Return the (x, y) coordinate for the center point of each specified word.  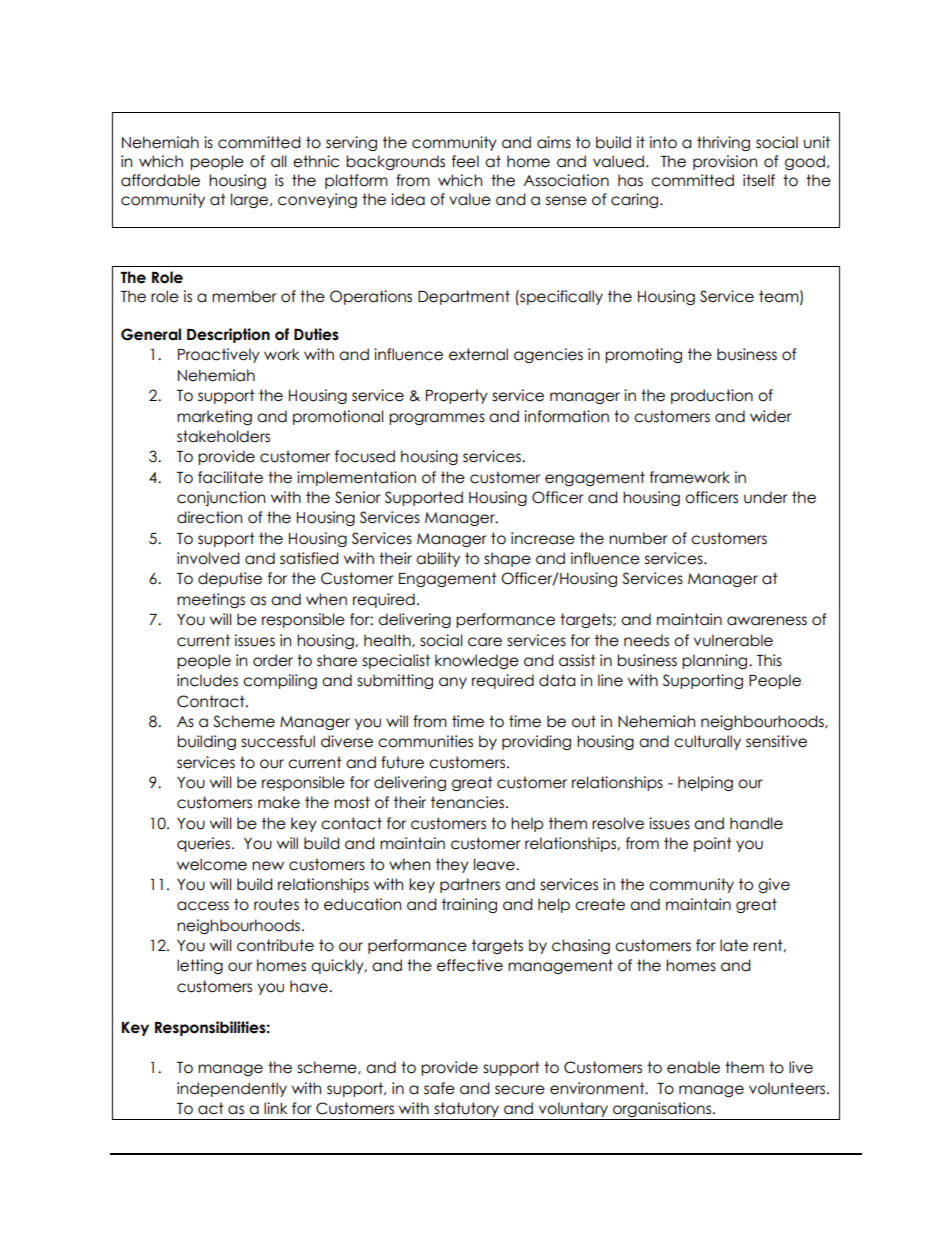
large (251, 200)
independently (232, 1089)
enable (693, 1067)
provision (725, 162)
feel (465, 161)
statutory (466, 1109)
